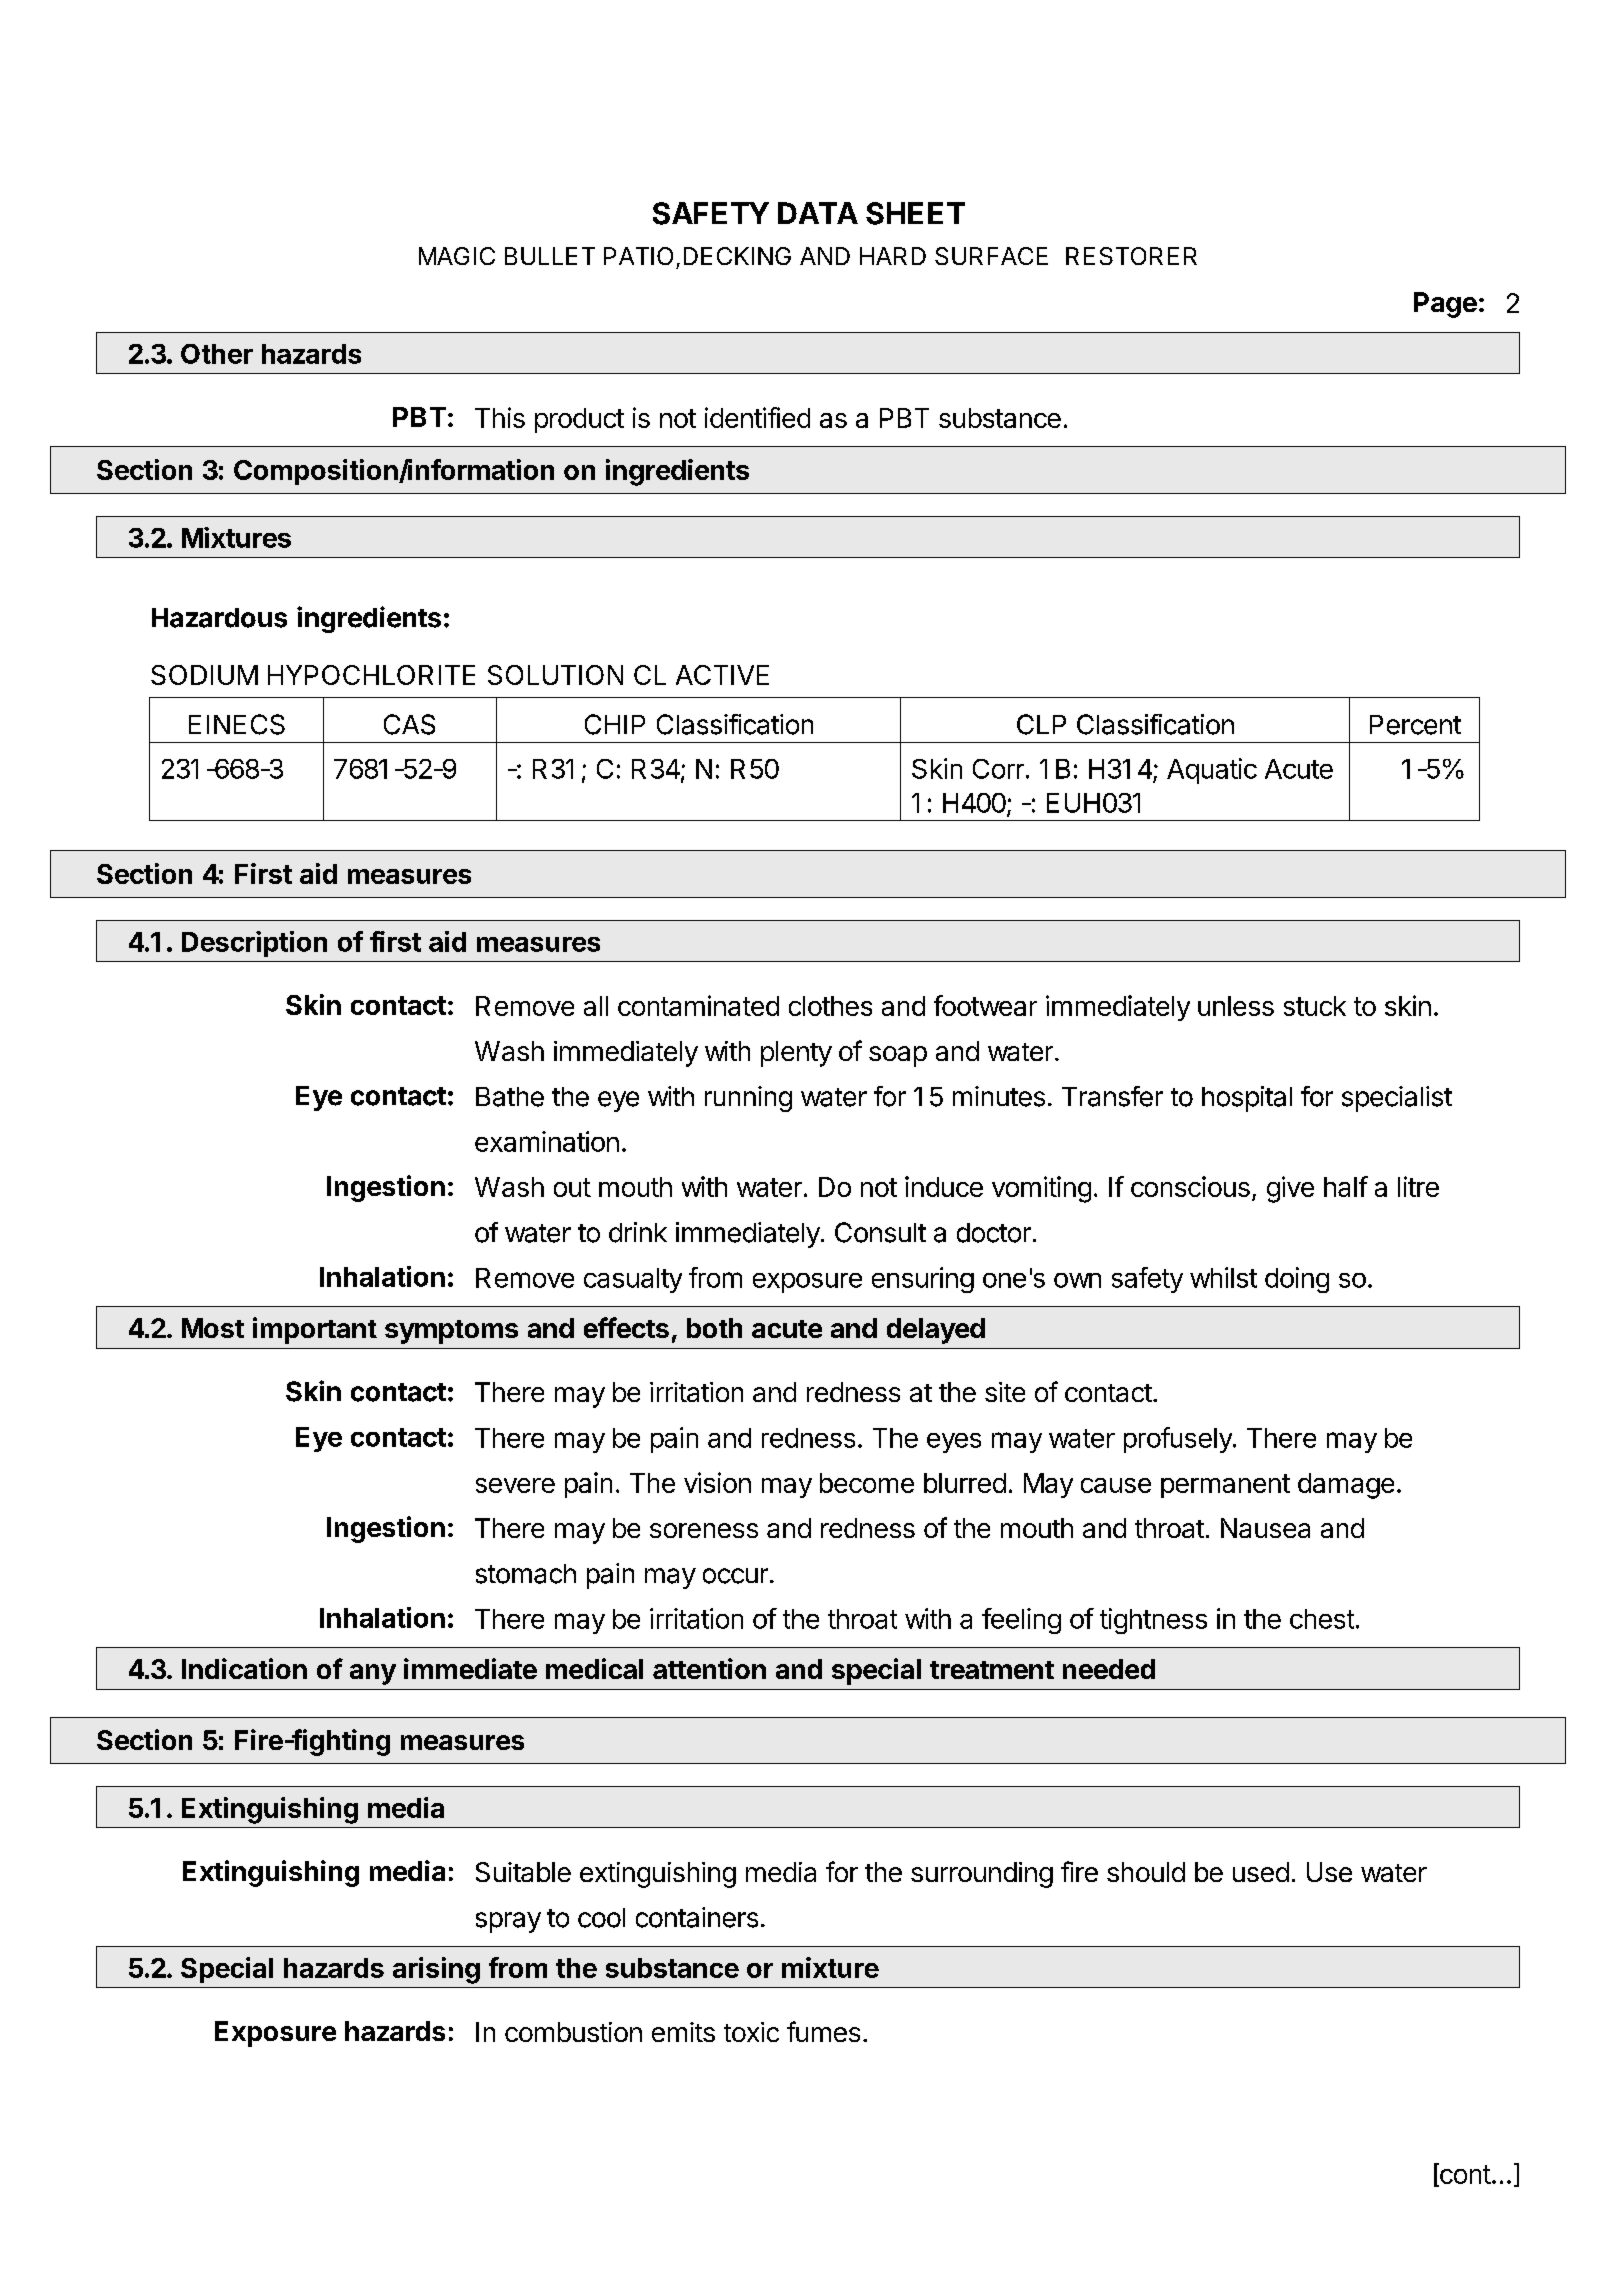  What do you see at coordinates (867, 1483) in the screenshot?
I see `become` at bounding box center [867, 1483].
